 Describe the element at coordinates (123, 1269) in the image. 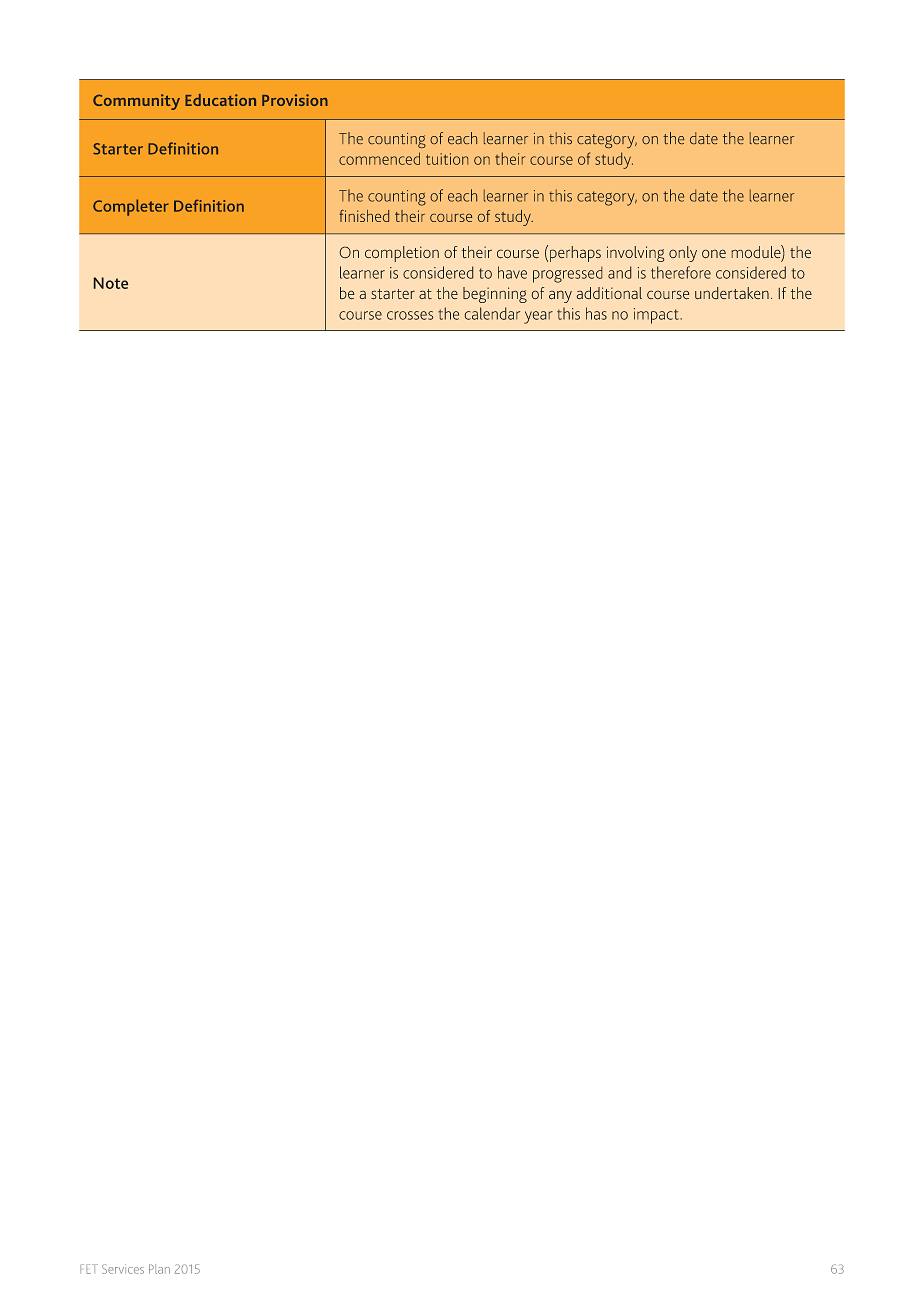

I see `Services` at that location.
